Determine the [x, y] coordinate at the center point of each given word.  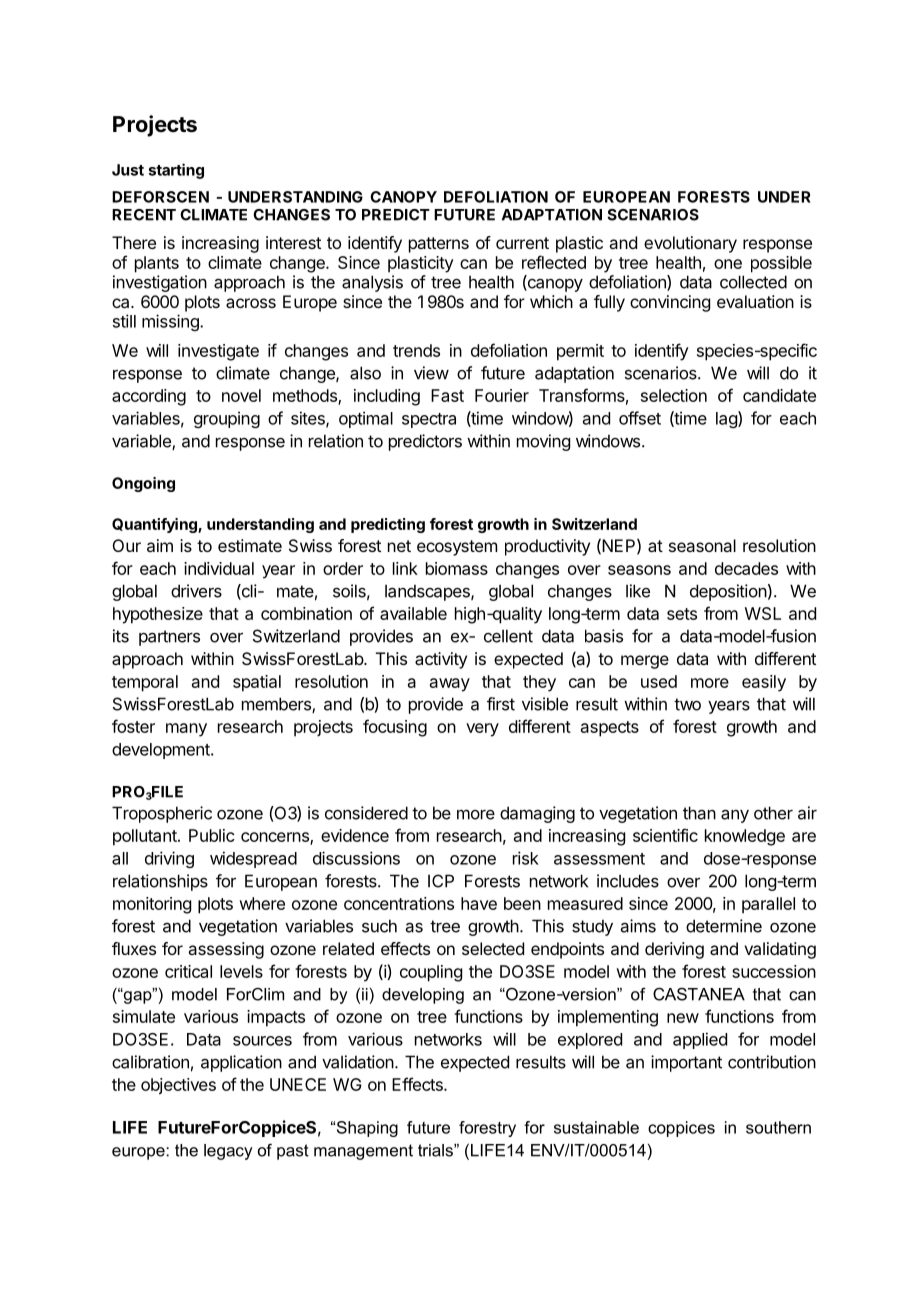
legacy [228, 1152]
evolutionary [690, 244]
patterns [439, 245]
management [363, 1152]
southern [778, 1127]
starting [176, 171]
